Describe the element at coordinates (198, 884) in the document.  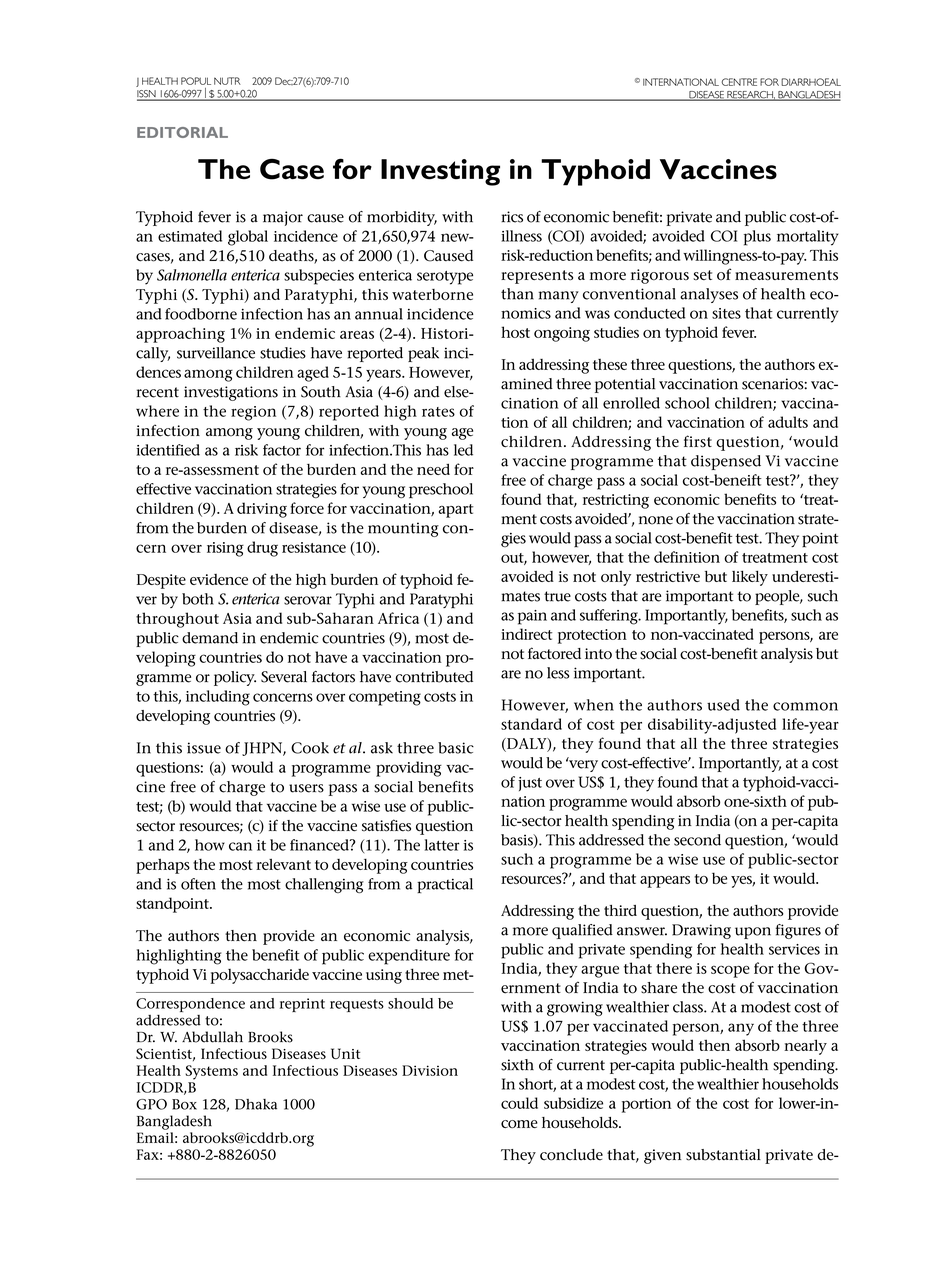
I see `often` at that location.
